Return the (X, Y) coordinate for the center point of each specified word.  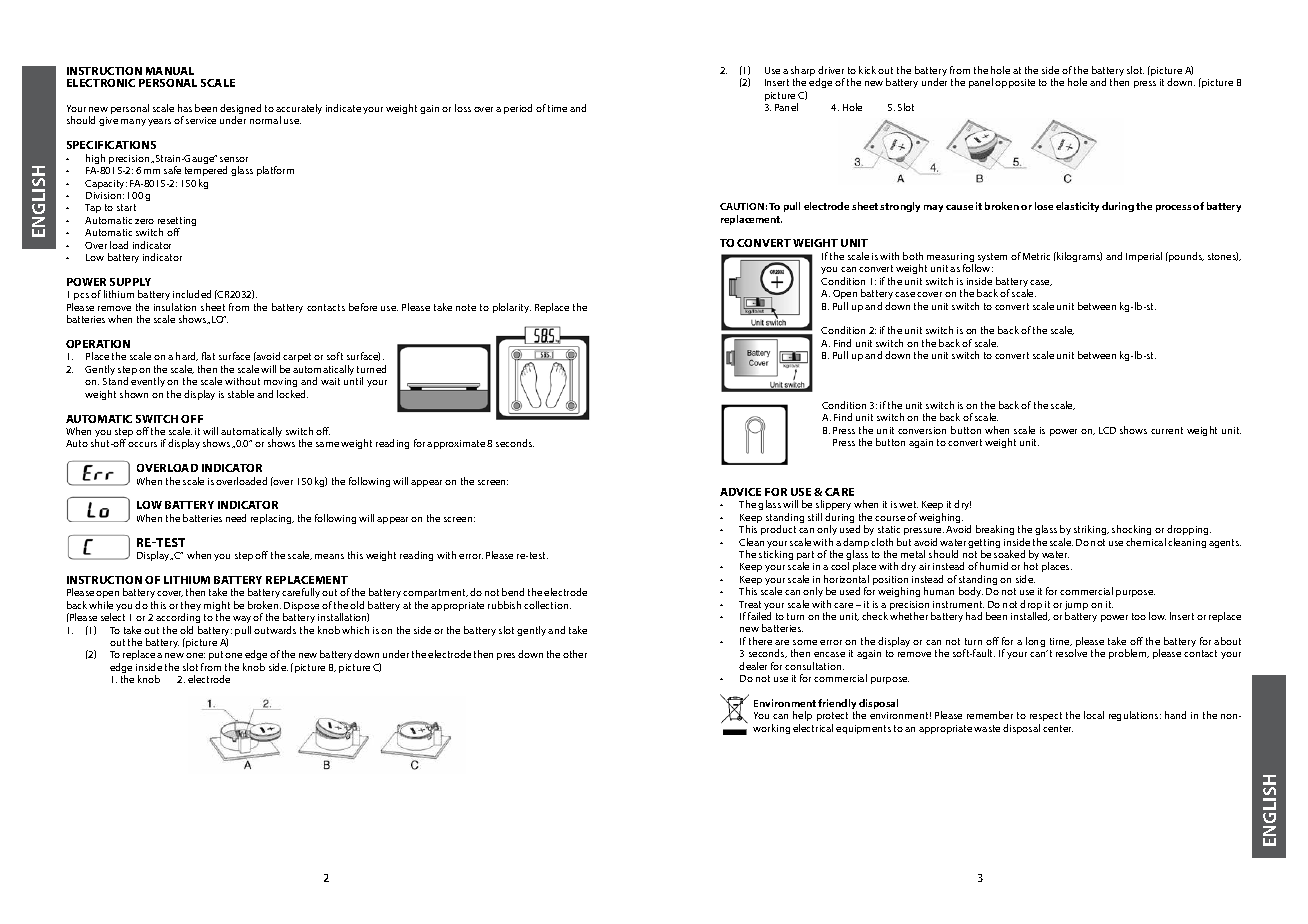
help (802, 716)
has (185, 108)
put (216, 655)
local (1094, 715)
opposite (1015, 83)
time (557, 108)
